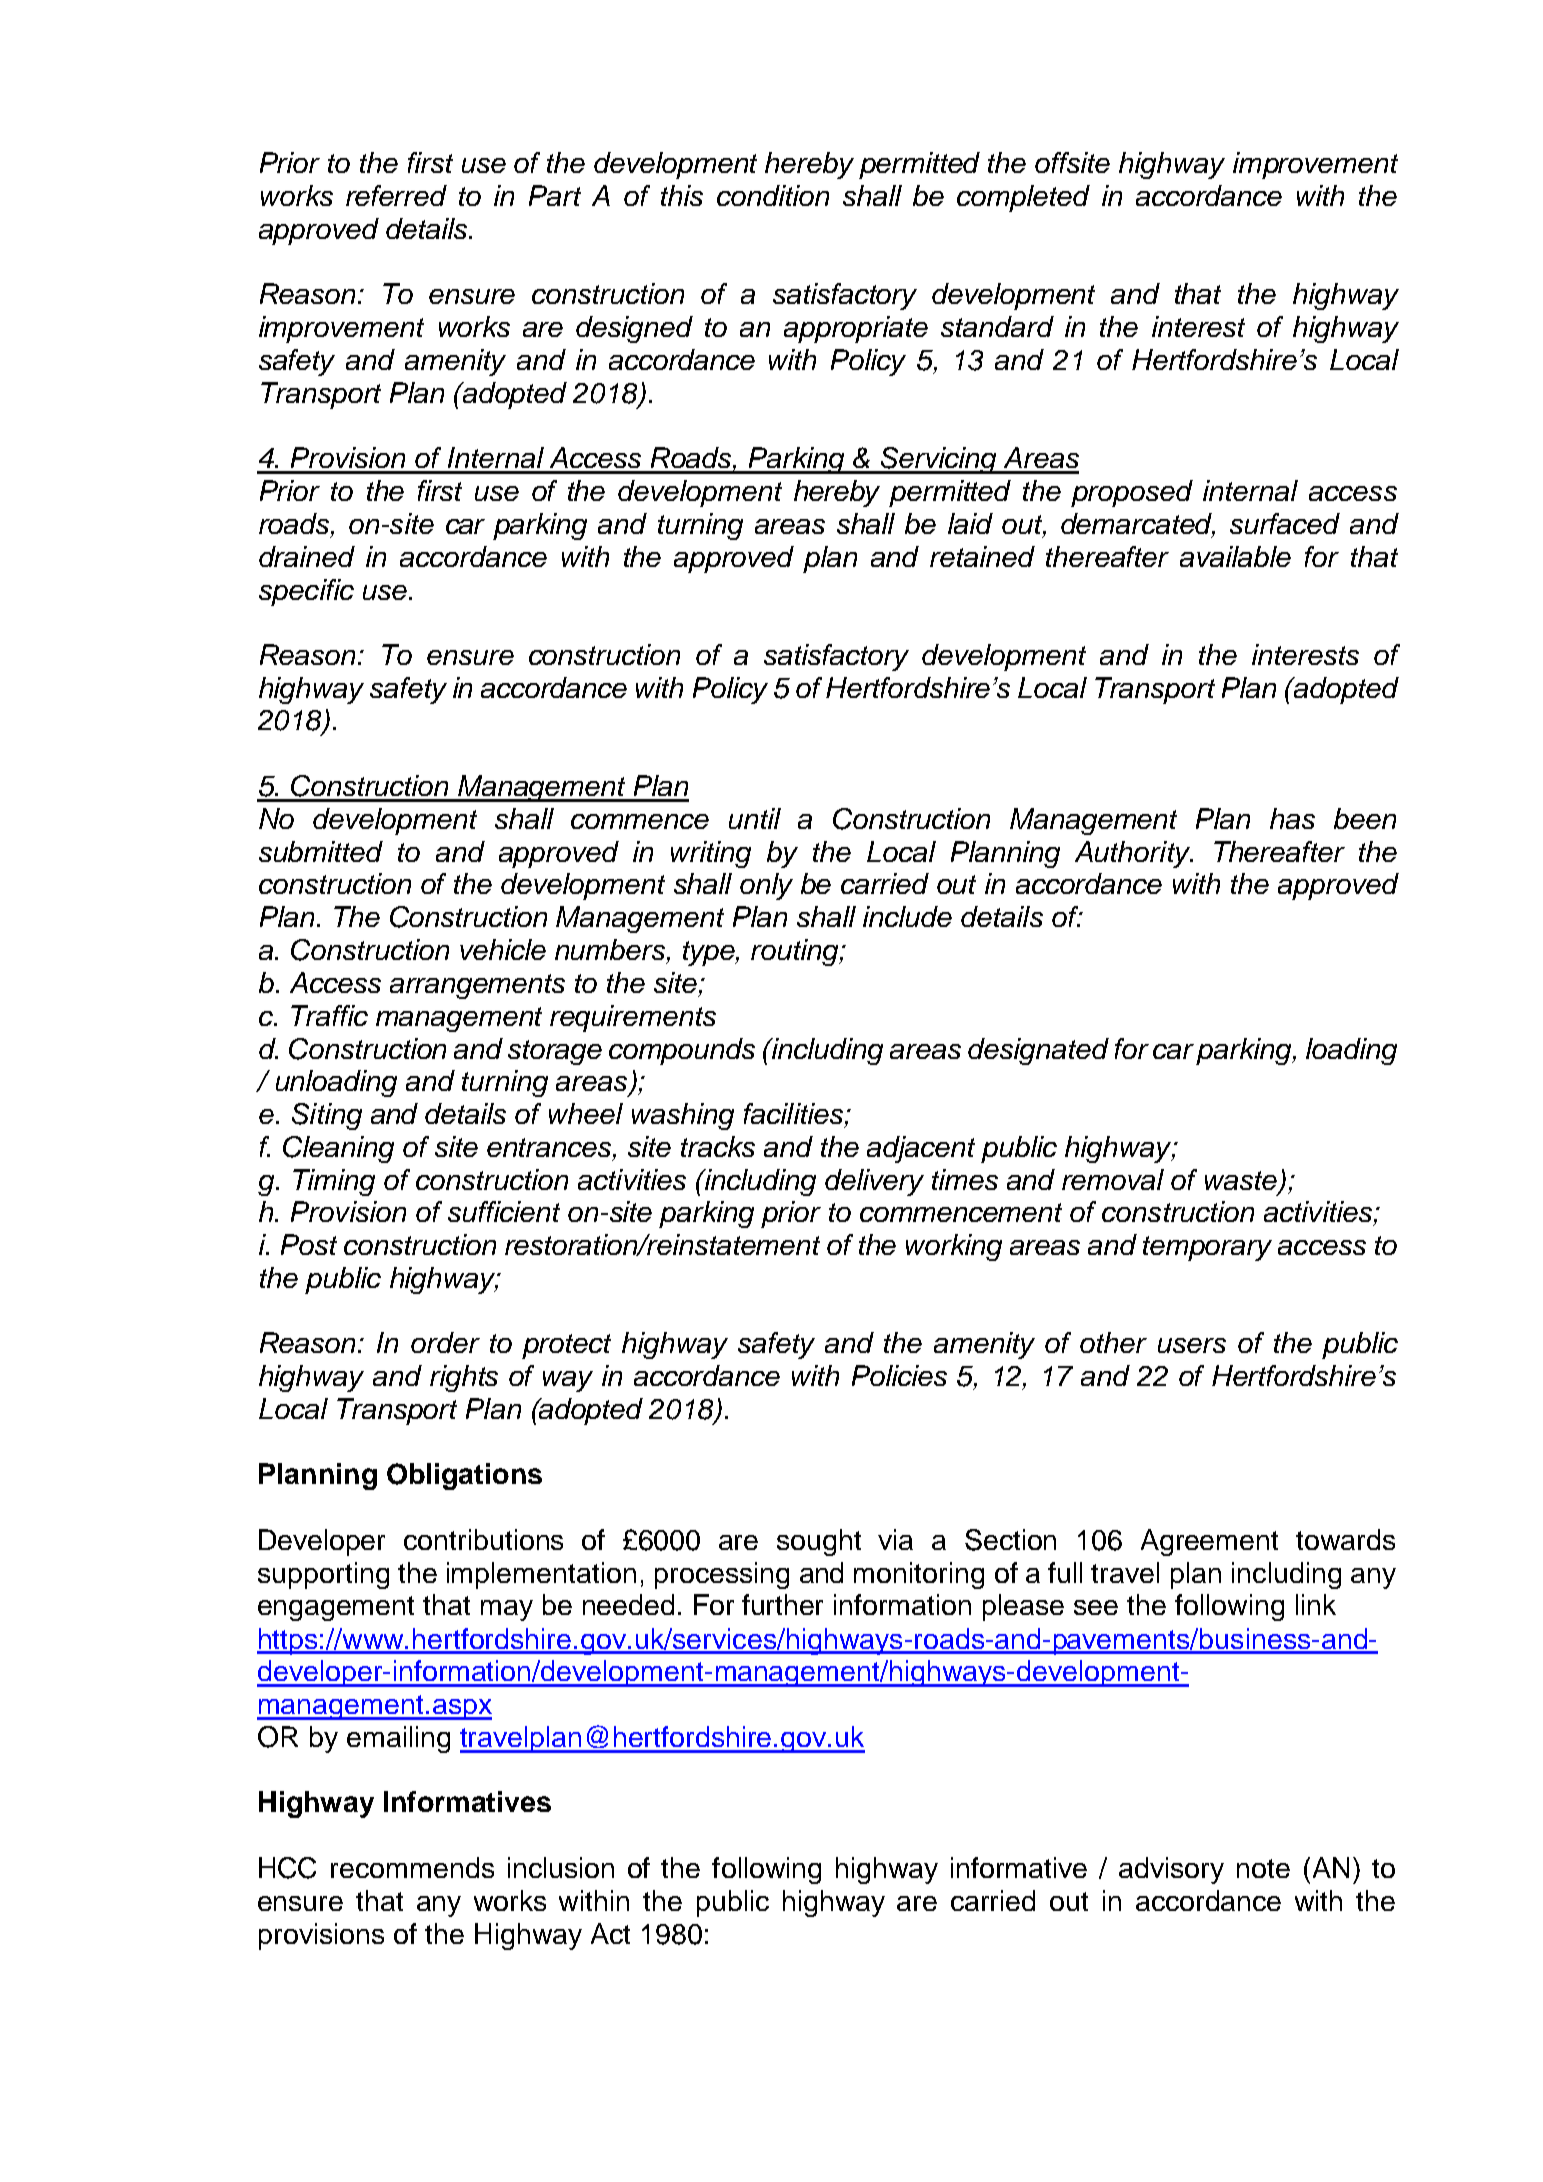 Image resolution: width=1543 pixels, height=2182 pixels. Describe the element at coordinates (1192, 1345) in the screenshot. I see `users` at that location.
